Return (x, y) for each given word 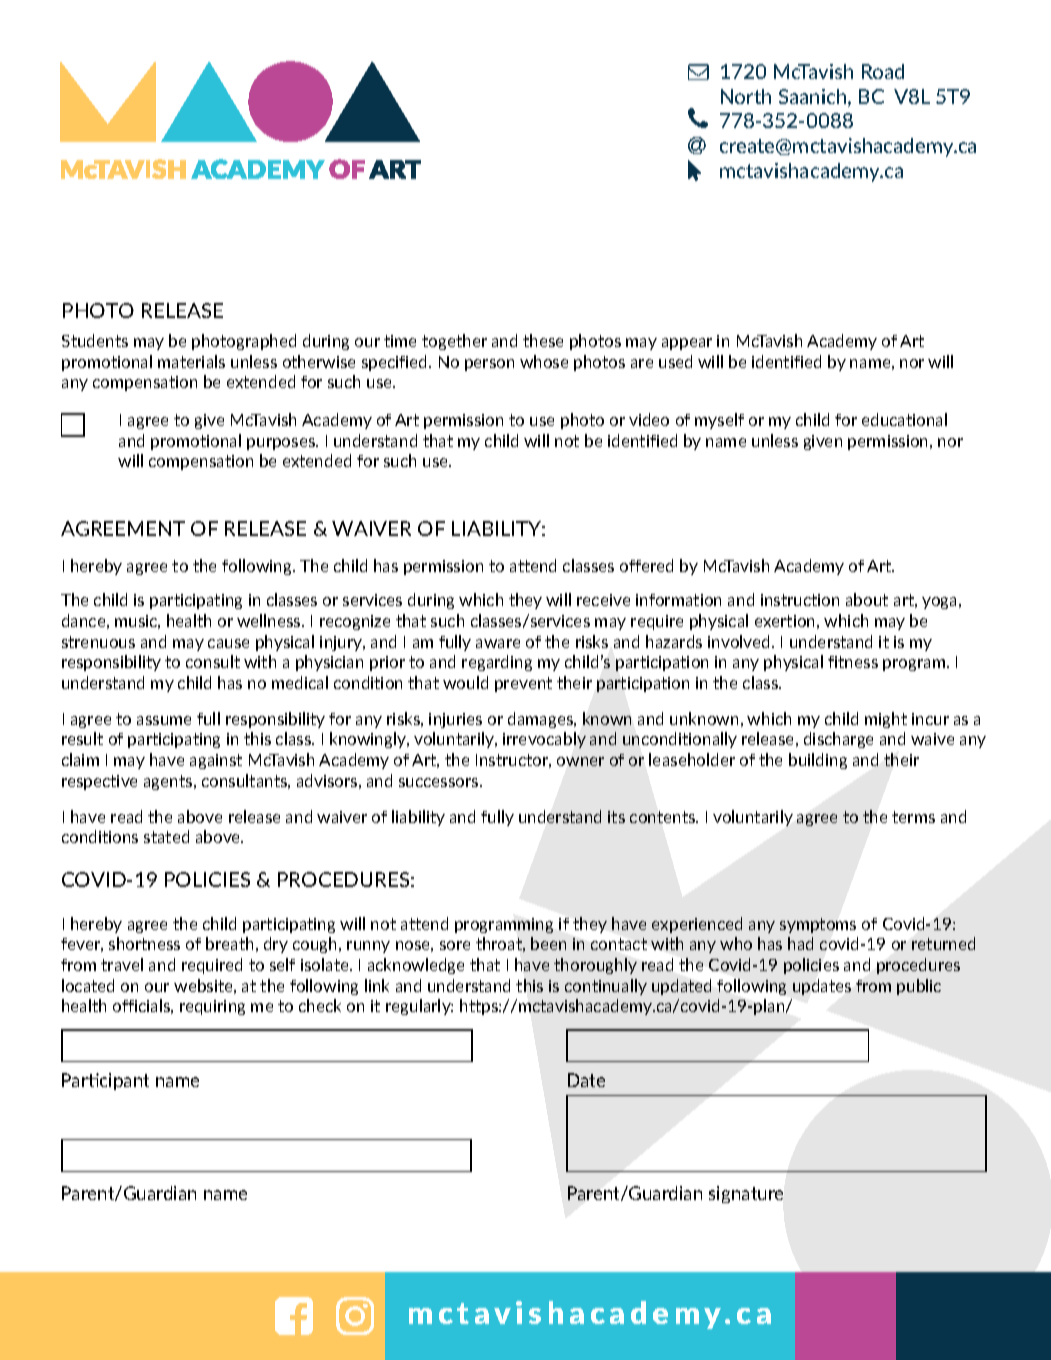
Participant (105, 1081)
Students (95, 340)
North (746, 96)
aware (498, 643)
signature (746, 1194)
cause (228, 643)
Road (883, 71)
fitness (853, 662)
